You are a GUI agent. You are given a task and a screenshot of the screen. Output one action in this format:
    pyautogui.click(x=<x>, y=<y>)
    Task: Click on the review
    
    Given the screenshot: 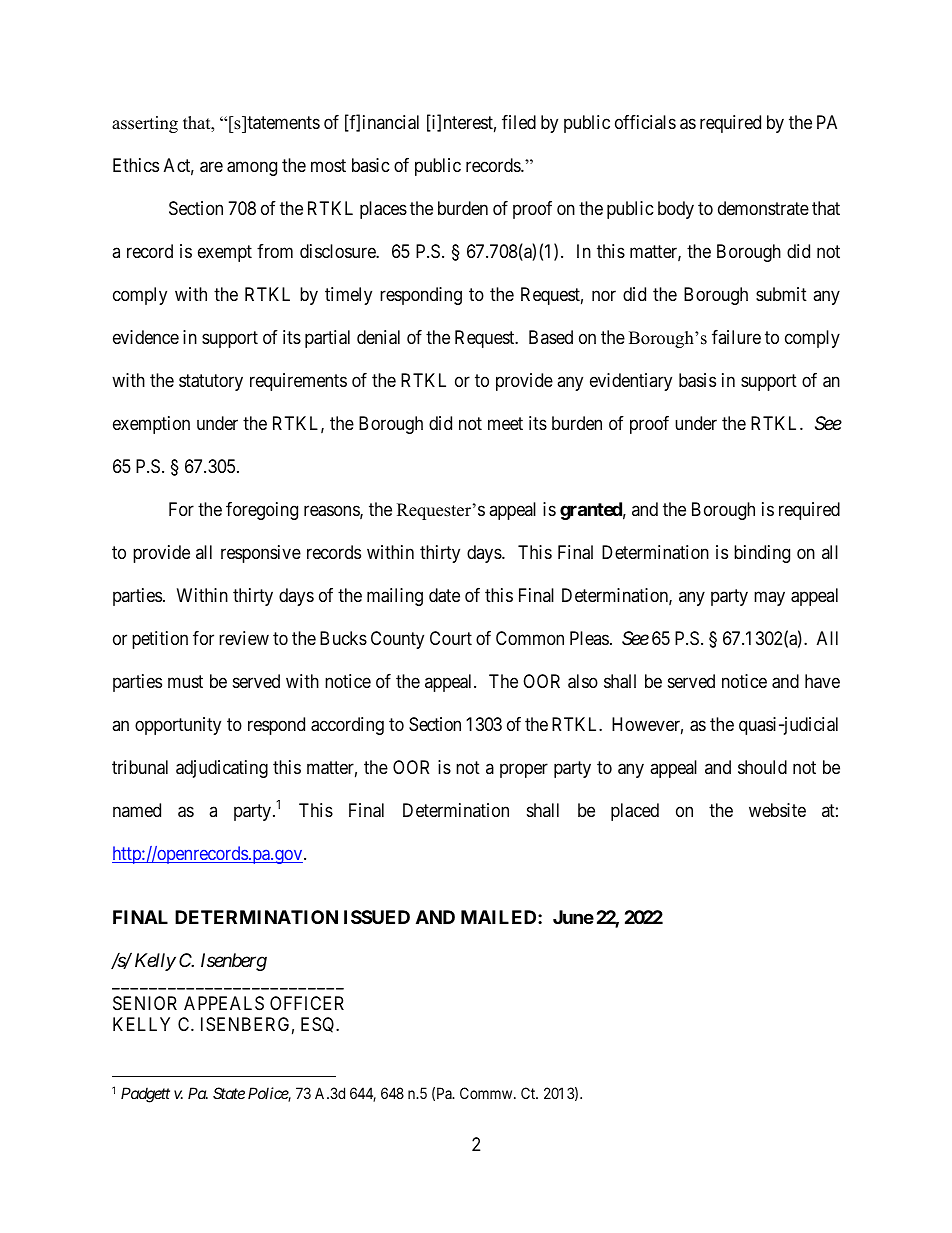 What is the action you would take?
    pyautogui.click(x=244, y=638)
